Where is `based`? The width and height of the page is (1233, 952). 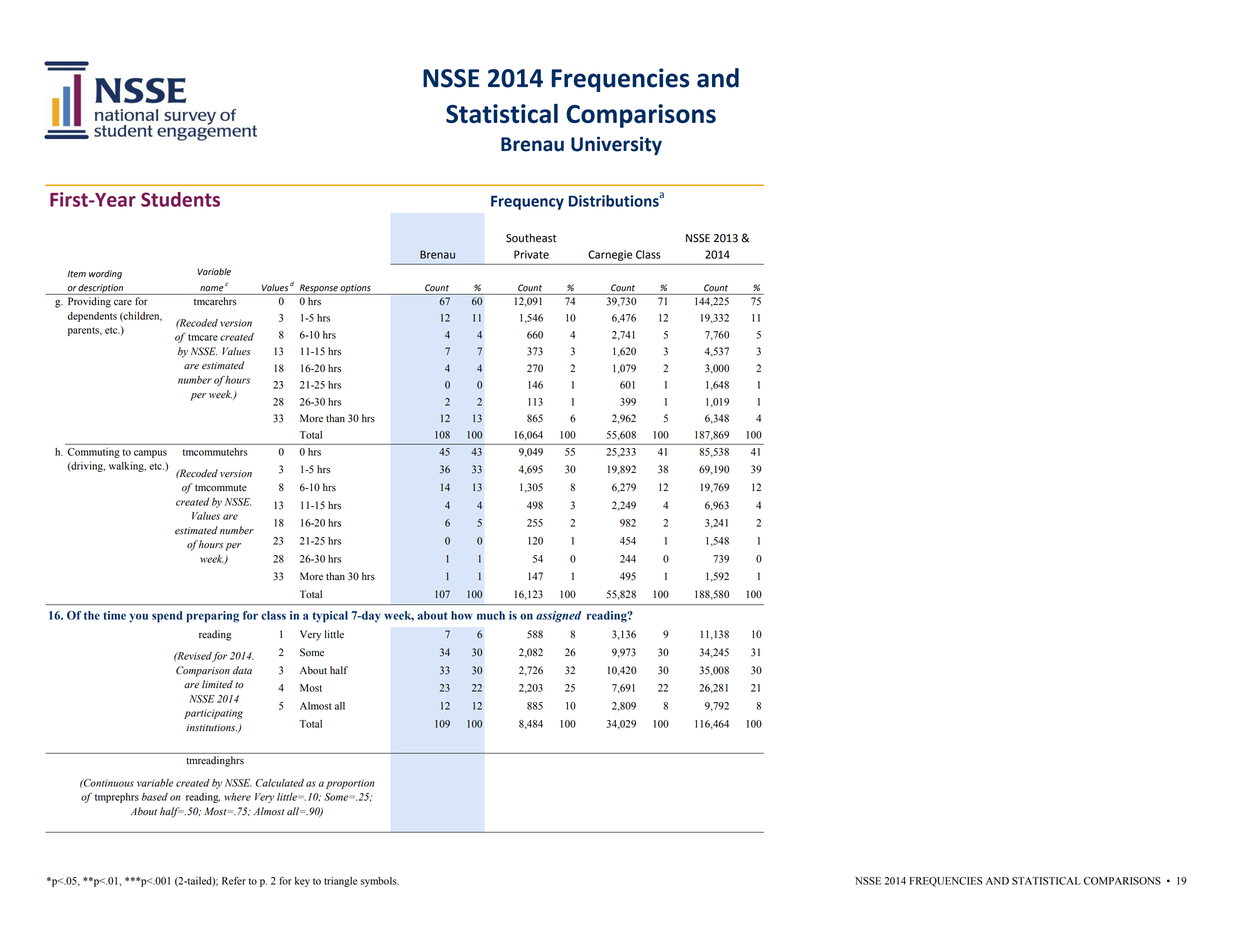 based is located at coordinates (154, 797).
